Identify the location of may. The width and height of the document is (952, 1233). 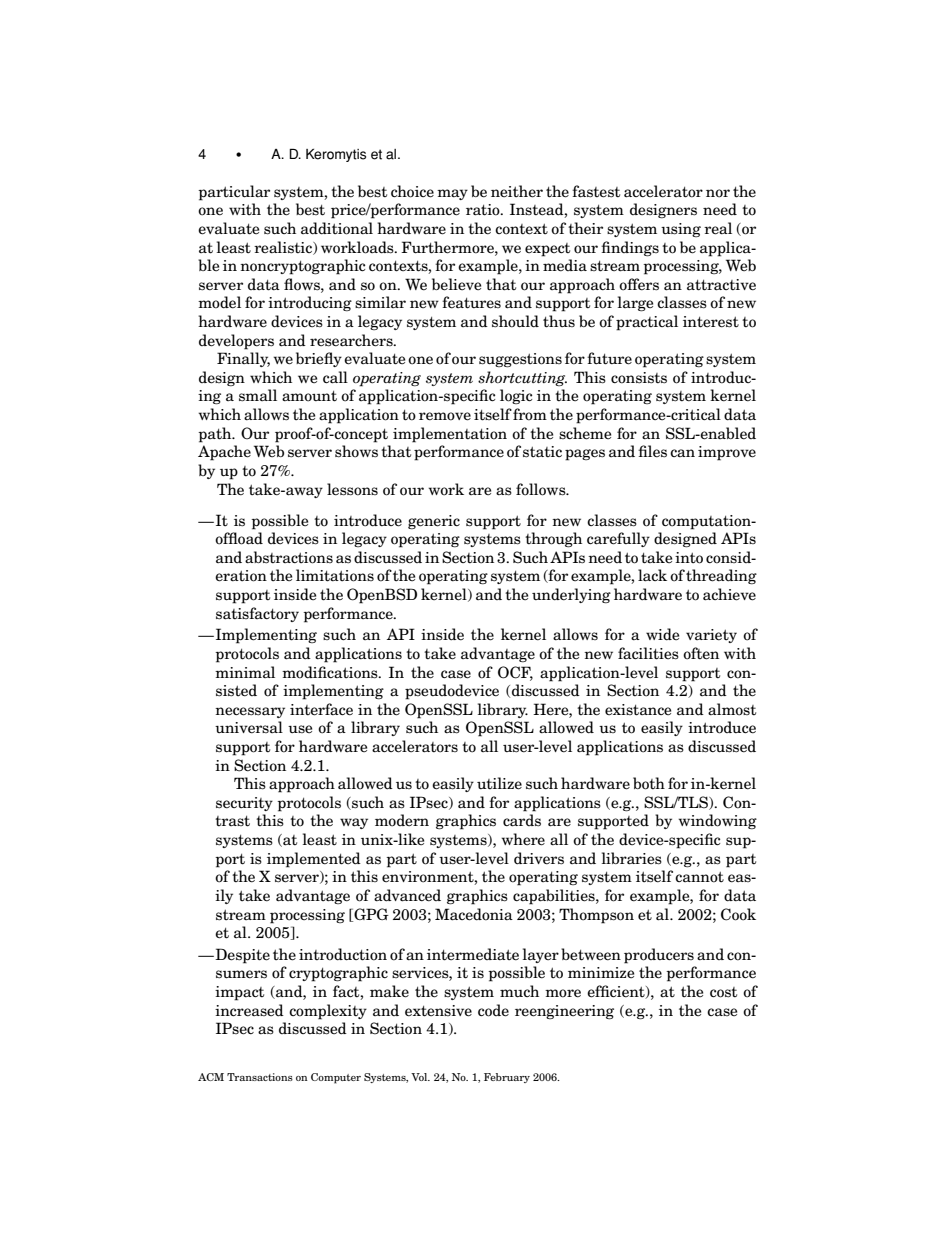
(452, 194).
